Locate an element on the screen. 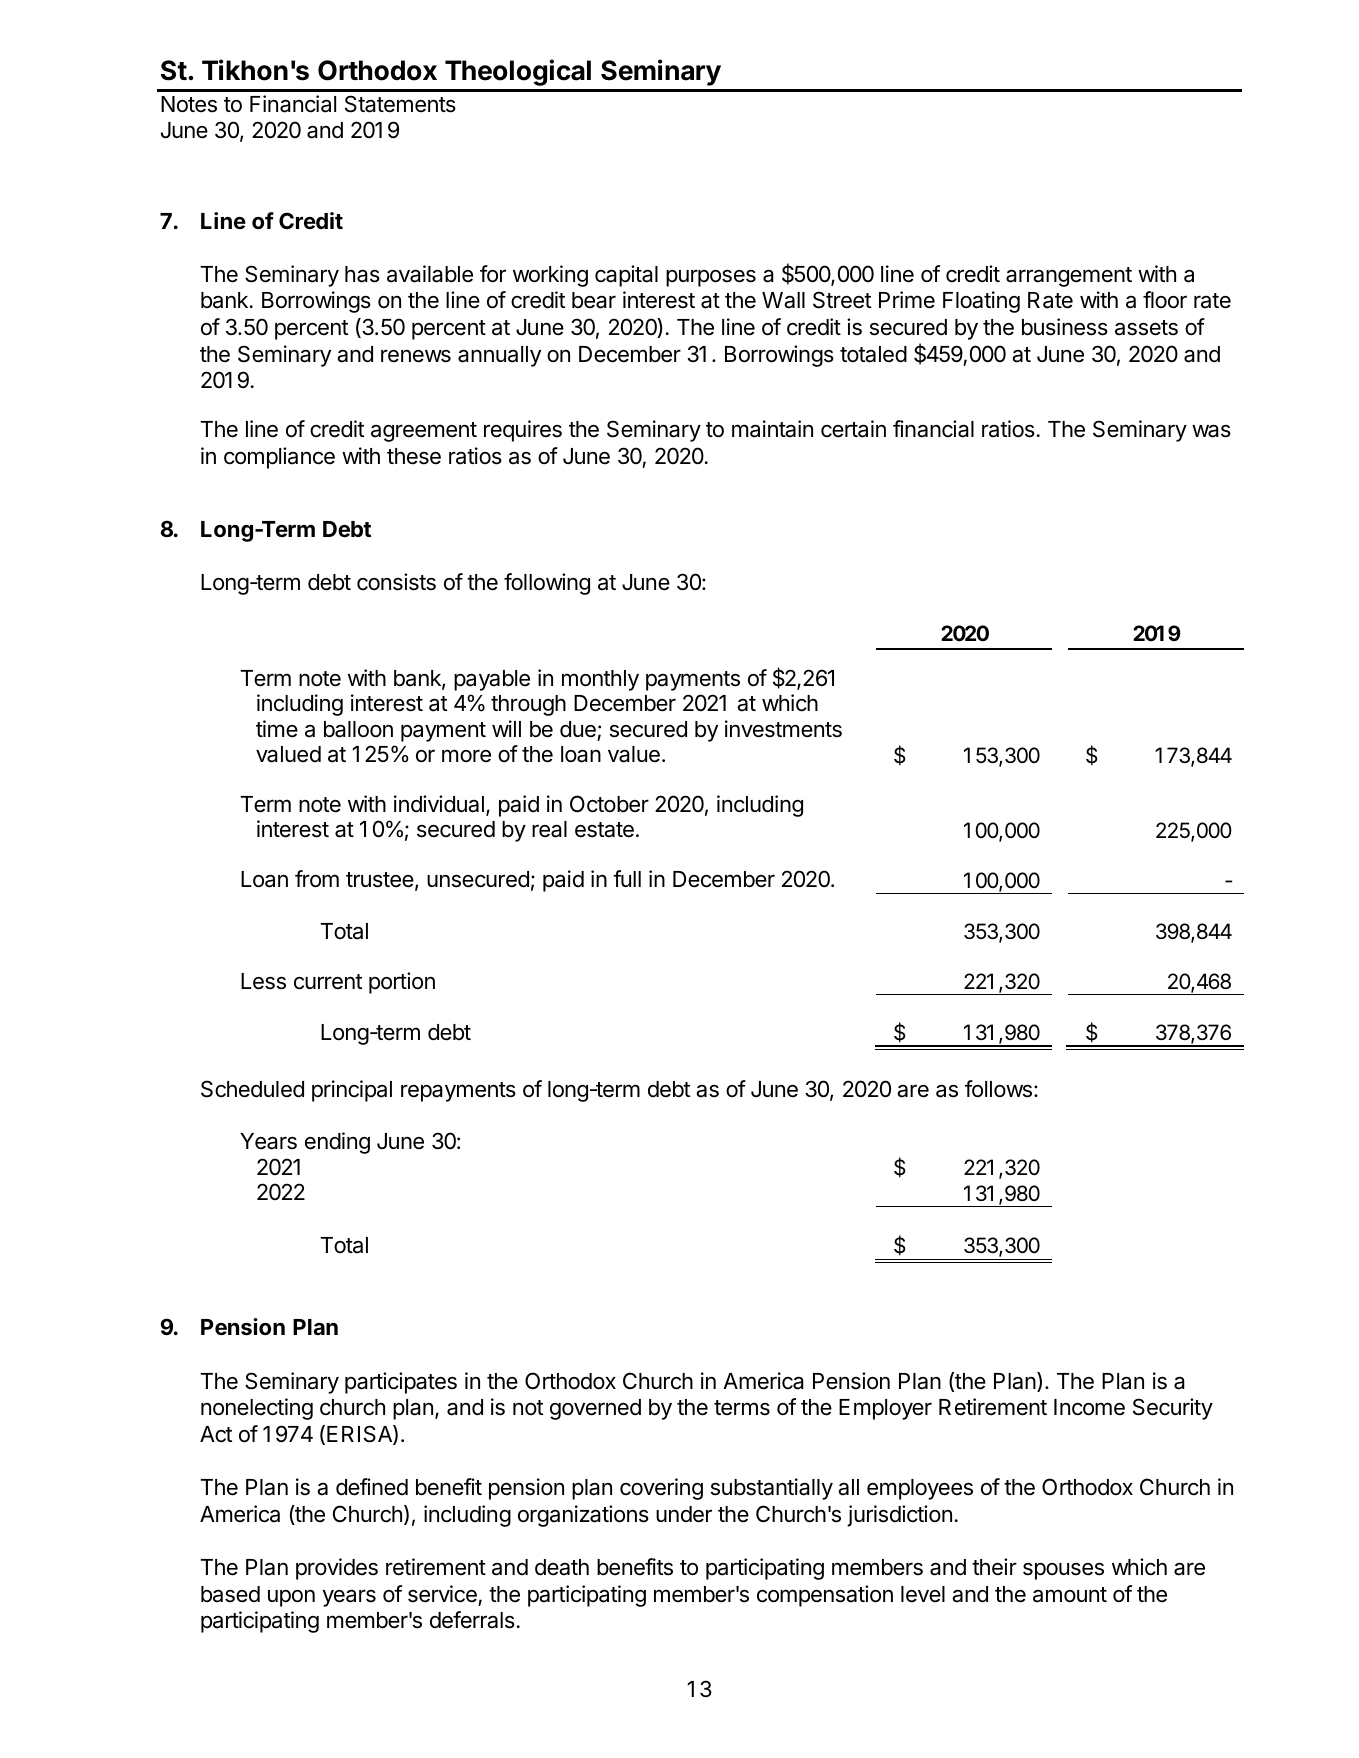 The height and width of the screenshot is (1758, 1359). principal is located at coordinates (352, 1091).
